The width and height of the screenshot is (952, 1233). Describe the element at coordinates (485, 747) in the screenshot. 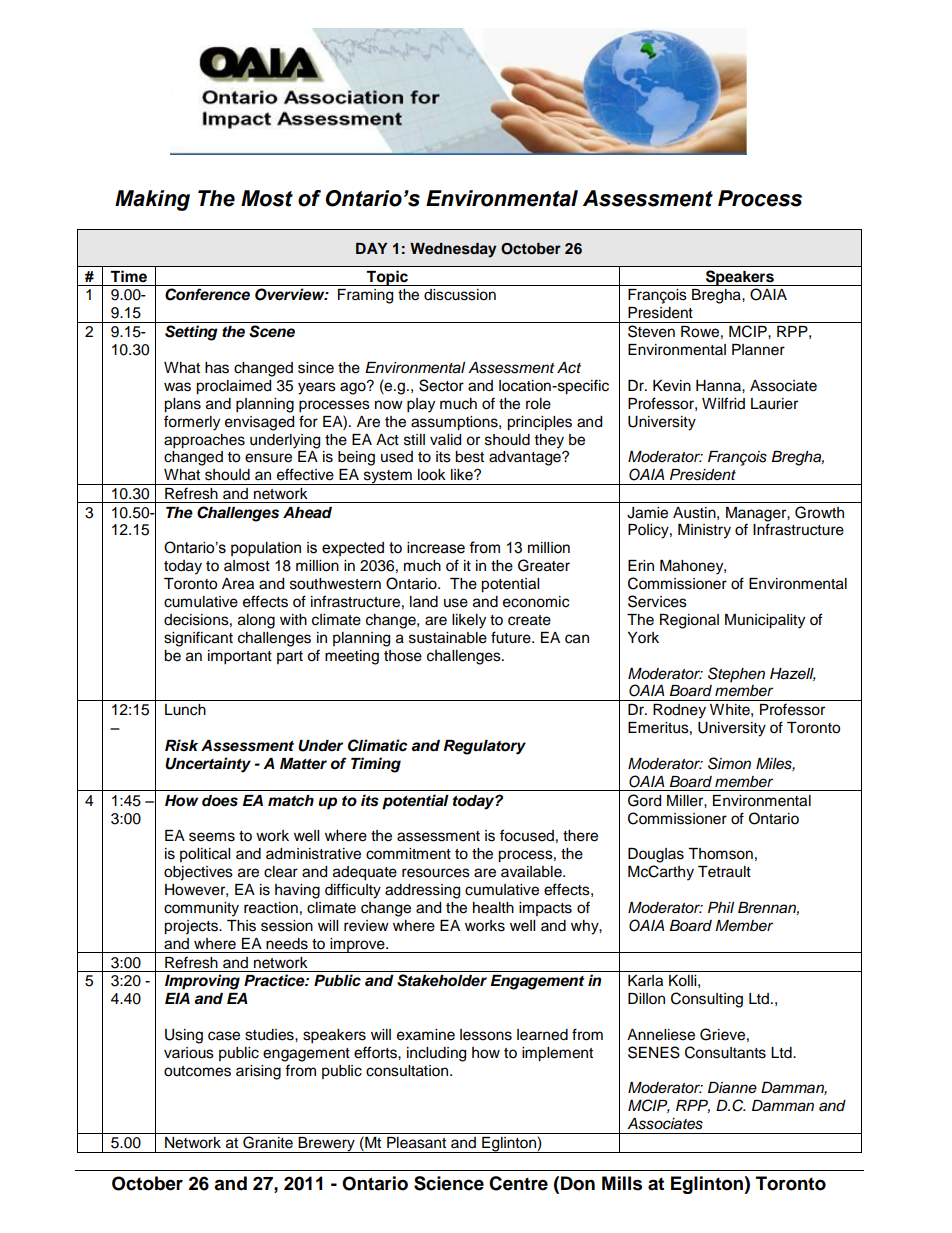

I see `Regulatory` at that location.
